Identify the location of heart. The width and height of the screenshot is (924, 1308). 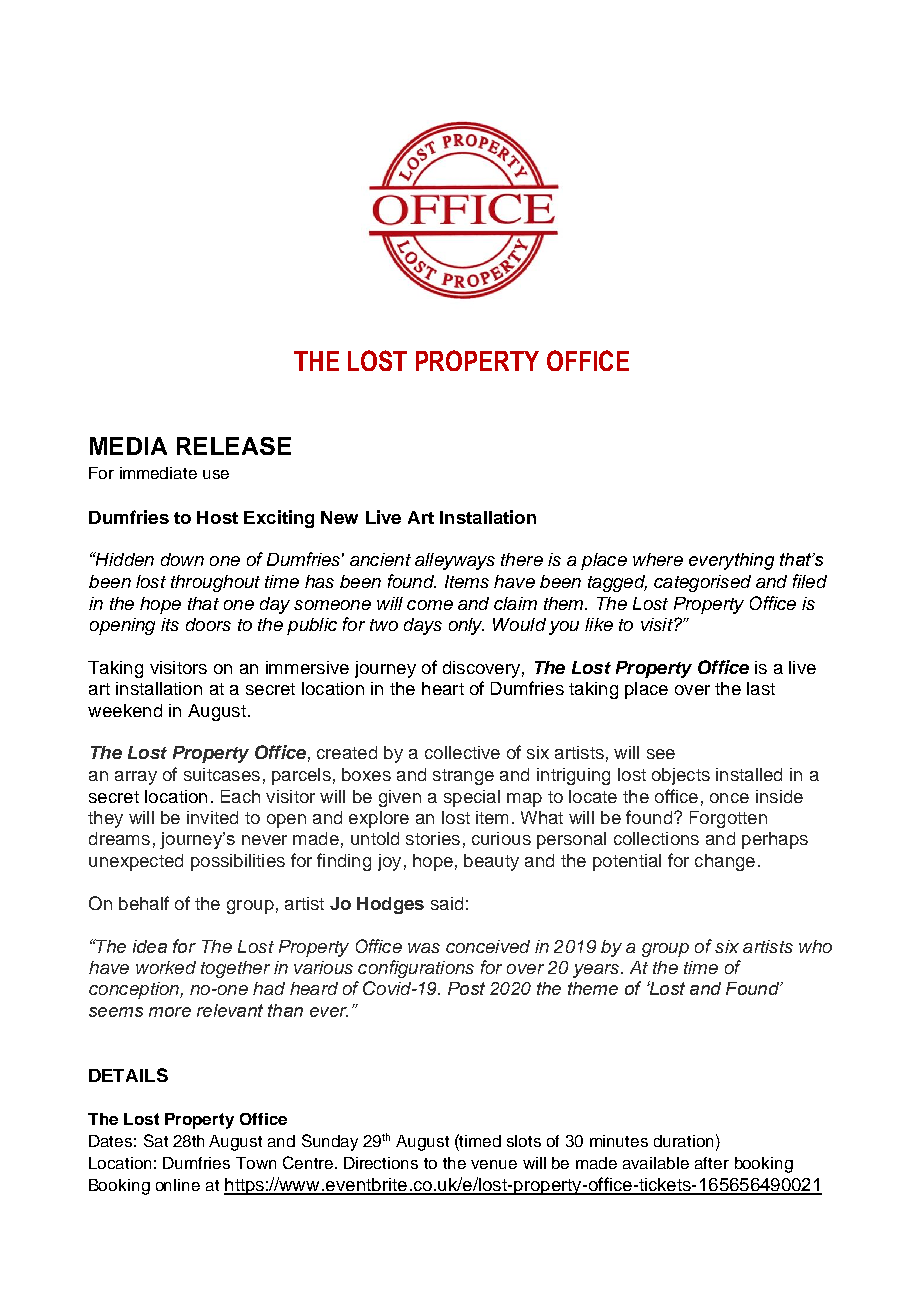
(443, 688).
